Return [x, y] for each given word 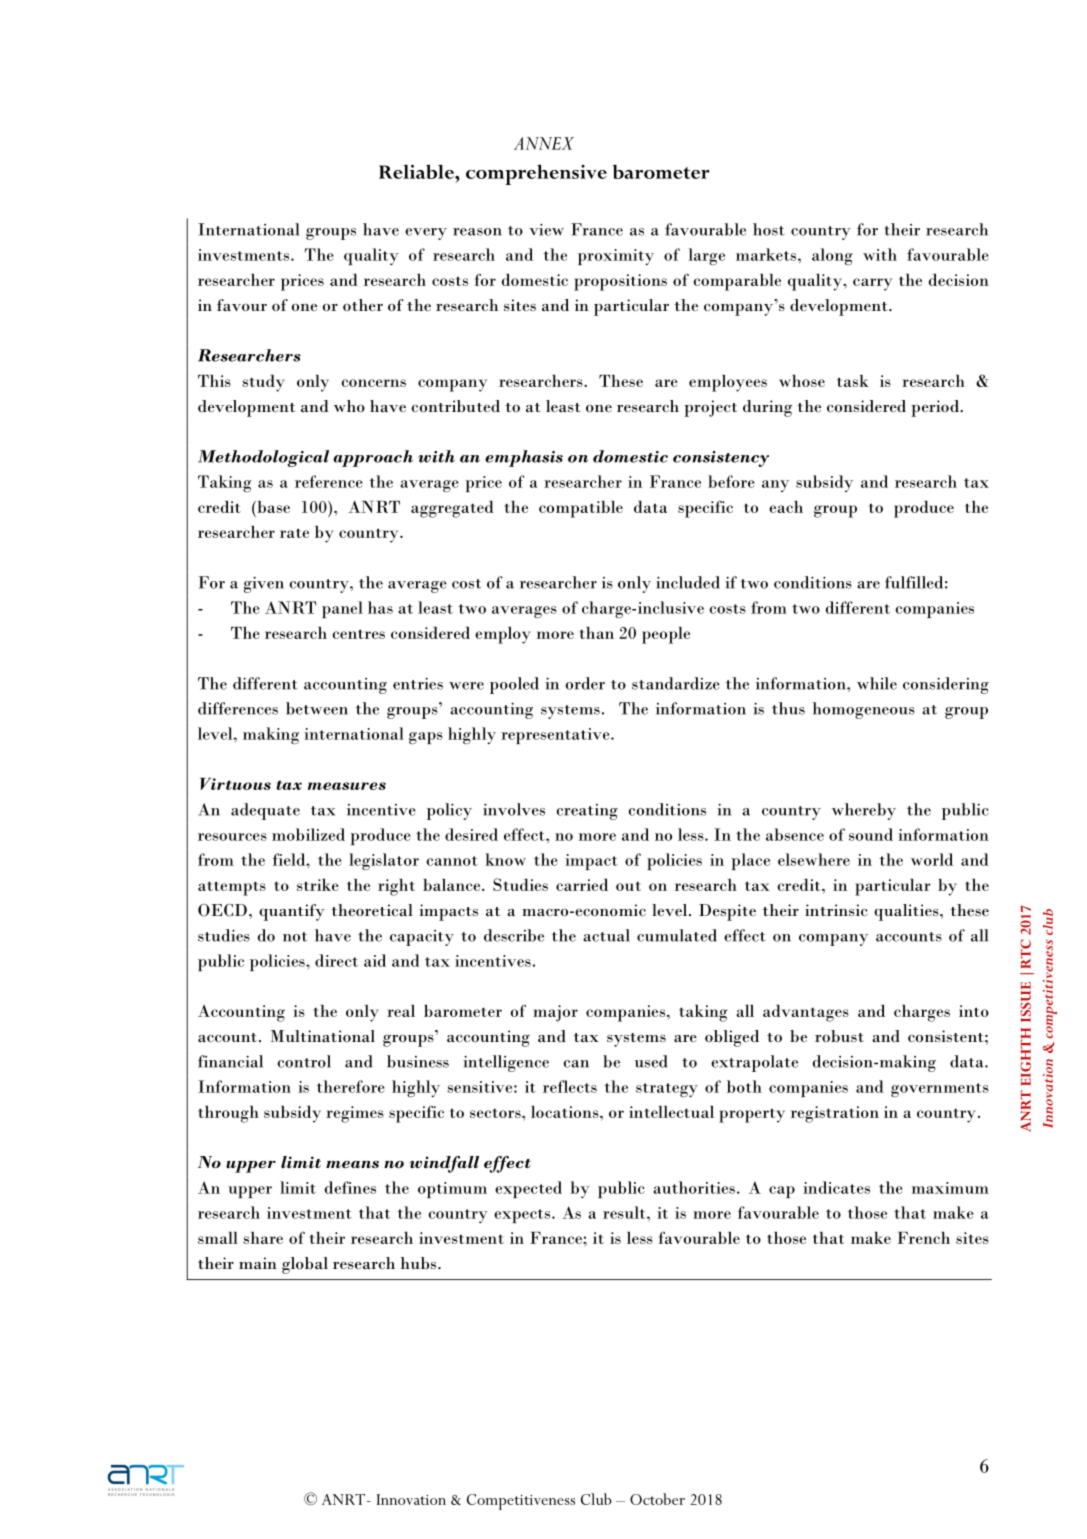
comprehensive [536, 174]
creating [587, 812]
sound [871, 834]
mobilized [308, 834]
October [657, 1499]
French [923, 1237]
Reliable [417, 171]
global [305, 1265]
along [832, 256]
